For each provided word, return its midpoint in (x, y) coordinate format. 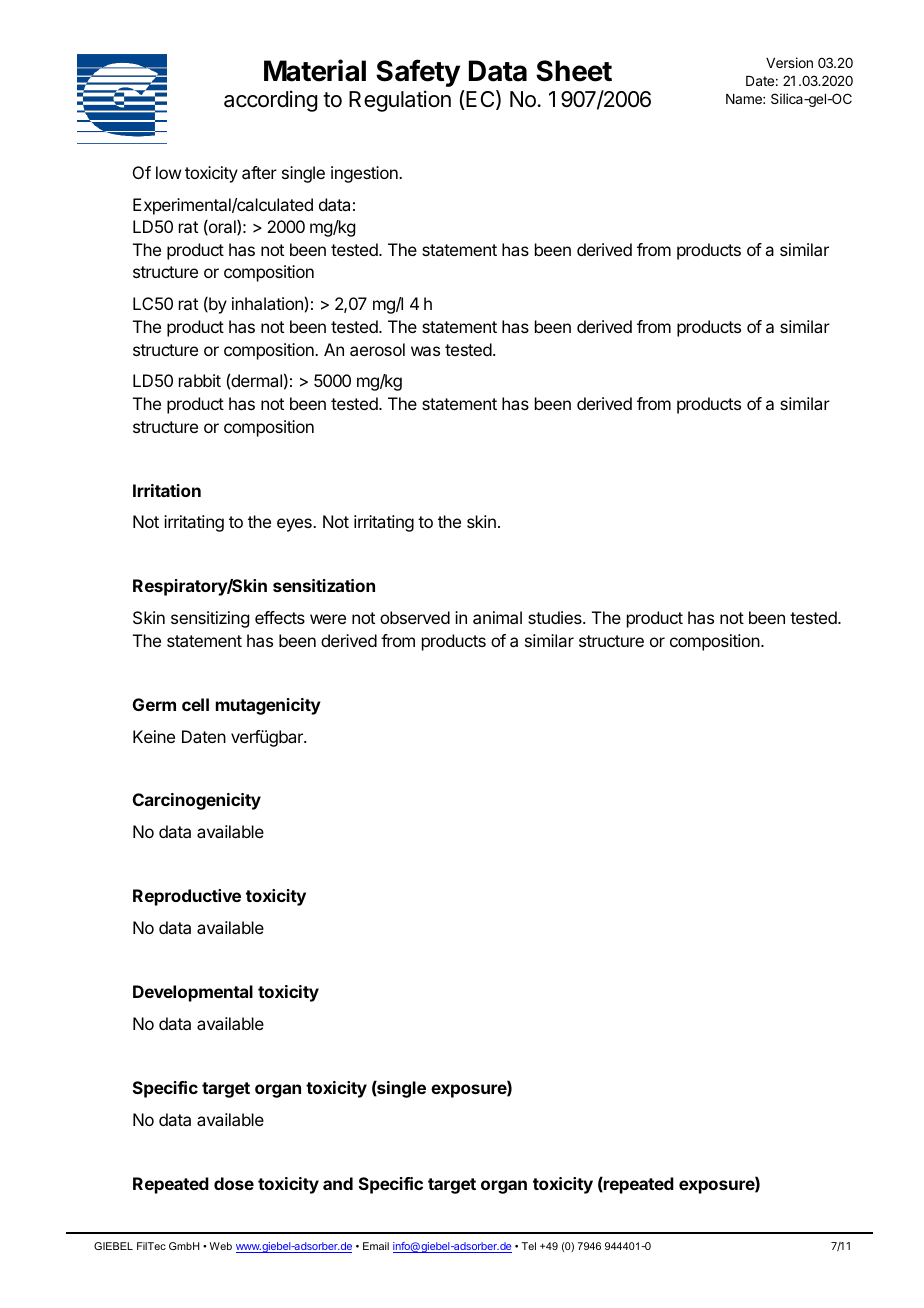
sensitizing (210, 619)
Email (376, 1246)
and (338, 1183)
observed (415, 617)
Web (220, 1246)
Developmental (193, 993)
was (425, 351)
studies (556, 617)
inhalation (267, 303)
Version (789, 62)
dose (234, 1183)
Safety (418, 73)
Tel (529, 1246)
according (270, 101)
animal (497, 617)
